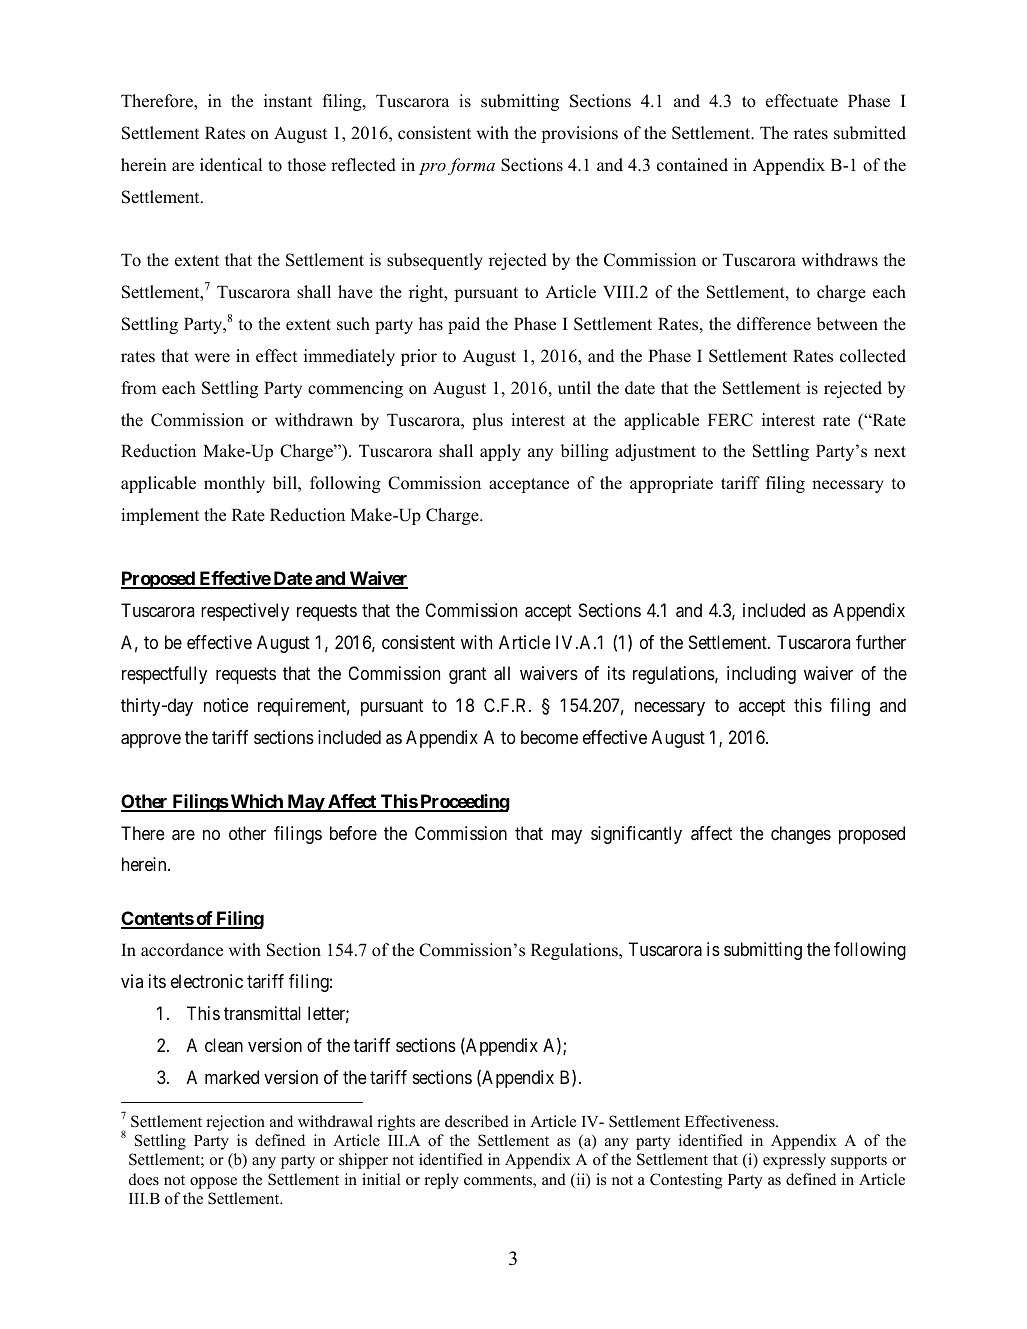  I want to click on comments, so click(499, 1181).
